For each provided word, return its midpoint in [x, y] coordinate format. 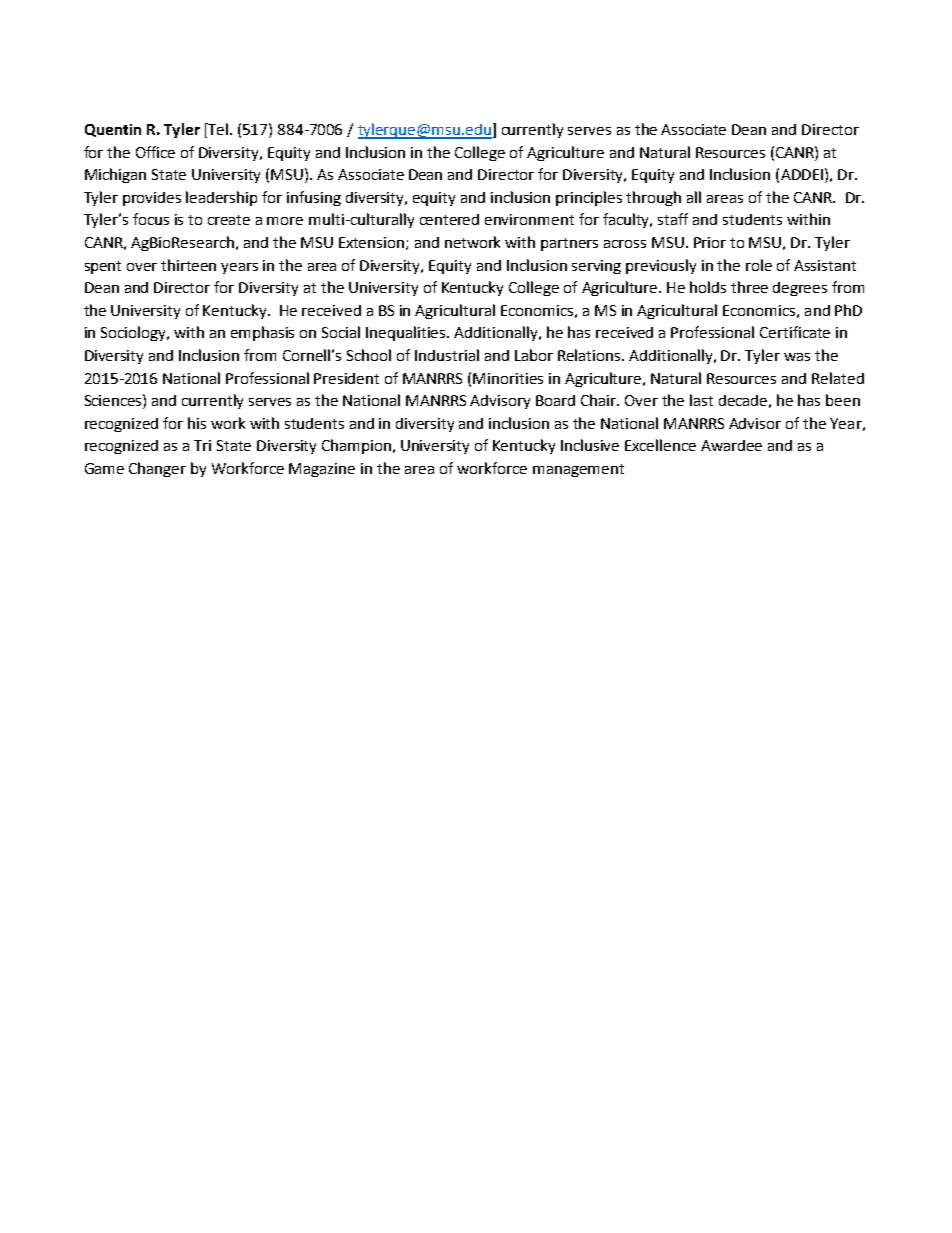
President [346, 378]
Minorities [508, 378]
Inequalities [407, 333]
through [653, 198]
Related [838, 378]
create [229, 220]
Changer [157, 469]
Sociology [135, 333]
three [749, 287]
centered [449, 219]
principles [589, 198]
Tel [218, 130]
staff [673, 219]
